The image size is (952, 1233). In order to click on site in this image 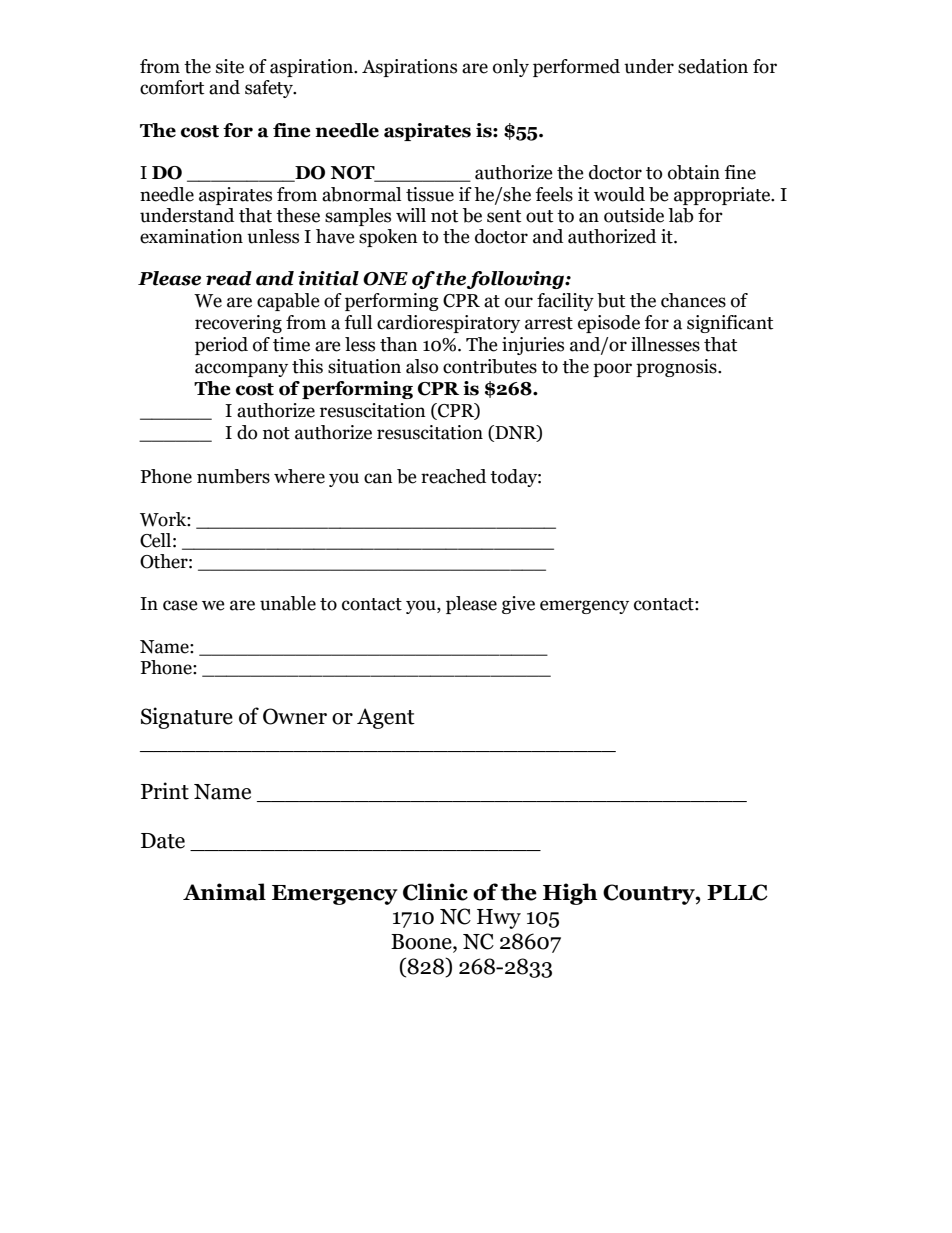, I will do `click(230, 66)`.
